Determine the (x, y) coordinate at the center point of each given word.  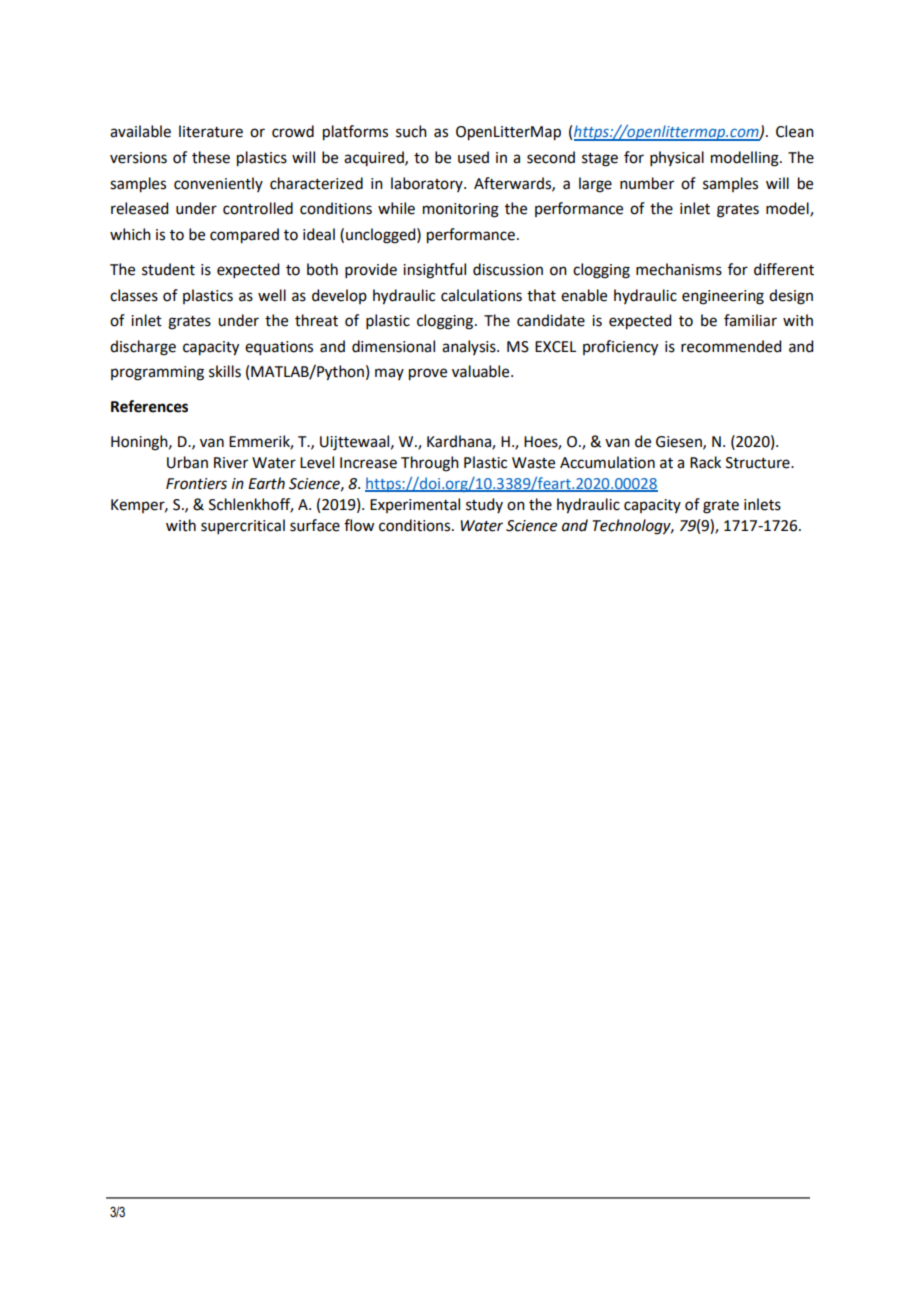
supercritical (243, 526)
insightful (434, 271)
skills (225, 371)
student (168, 269)
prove (428, 374)
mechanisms (679, 269)
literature (211, 131)
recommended (731, 346)
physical (677, 158)
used (473, 157)
